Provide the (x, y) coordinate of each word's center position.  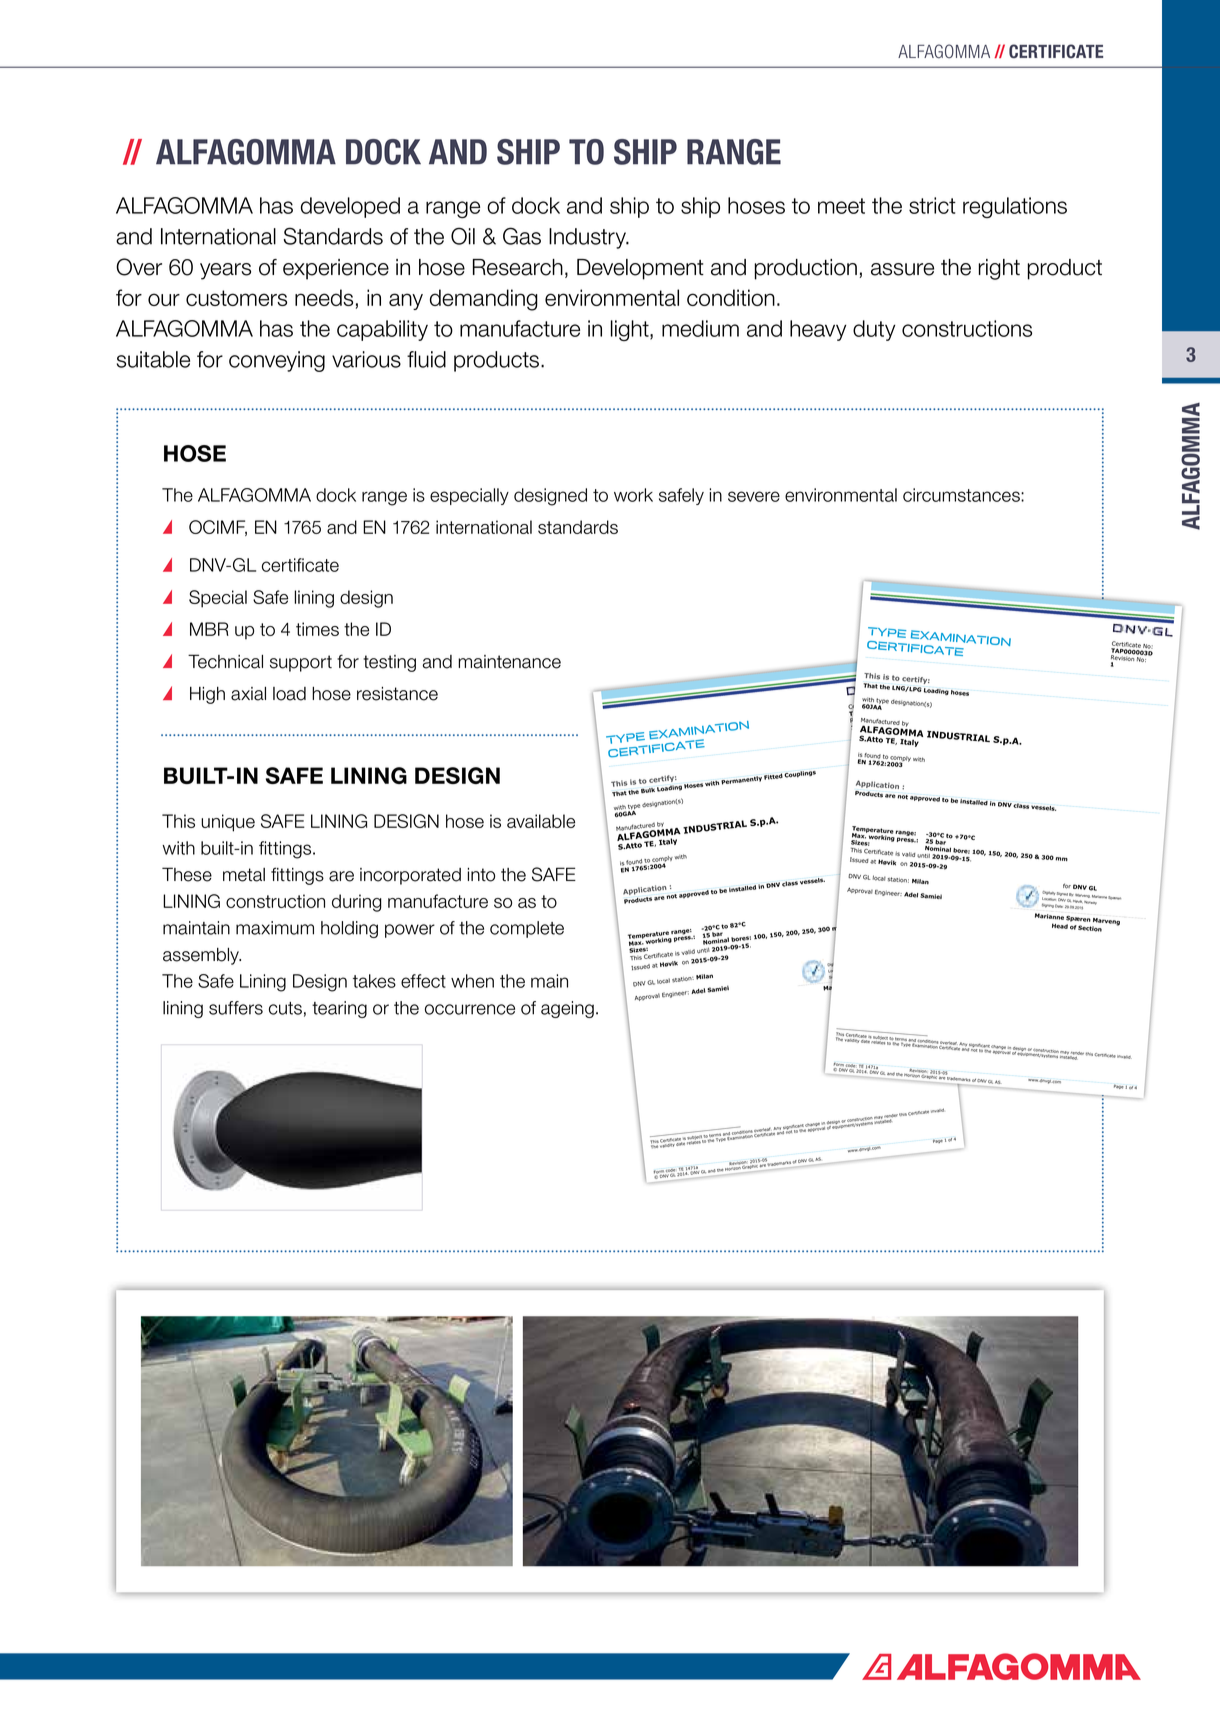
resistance (397, 694)
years (225, 271)
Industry (588, 238)
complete (527, 929)
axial (248, 694)
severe (754, 496)
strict (932, 205)
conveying (277, 361)
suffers (236, 1008)
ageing (567, 1009)
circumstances (962, 495)
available (541, 821)
